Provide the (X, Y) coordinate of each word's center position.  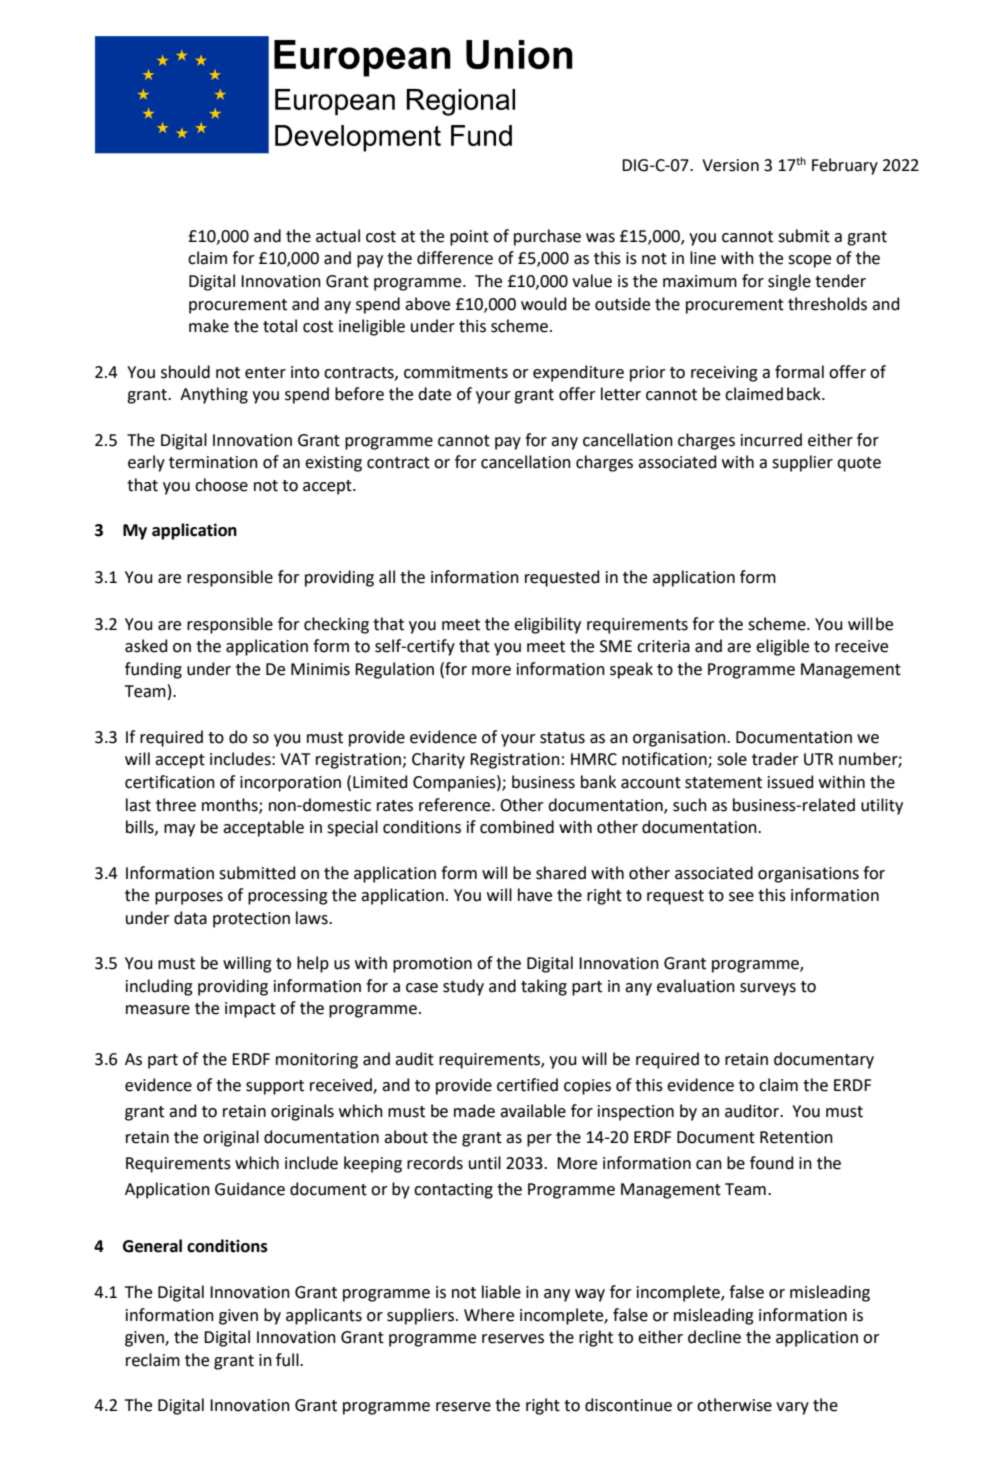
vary (792, 1408)
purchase (547, 237)
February (845, 166)
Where (489, 1315)
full (288, 1360)
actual (338, 236)
